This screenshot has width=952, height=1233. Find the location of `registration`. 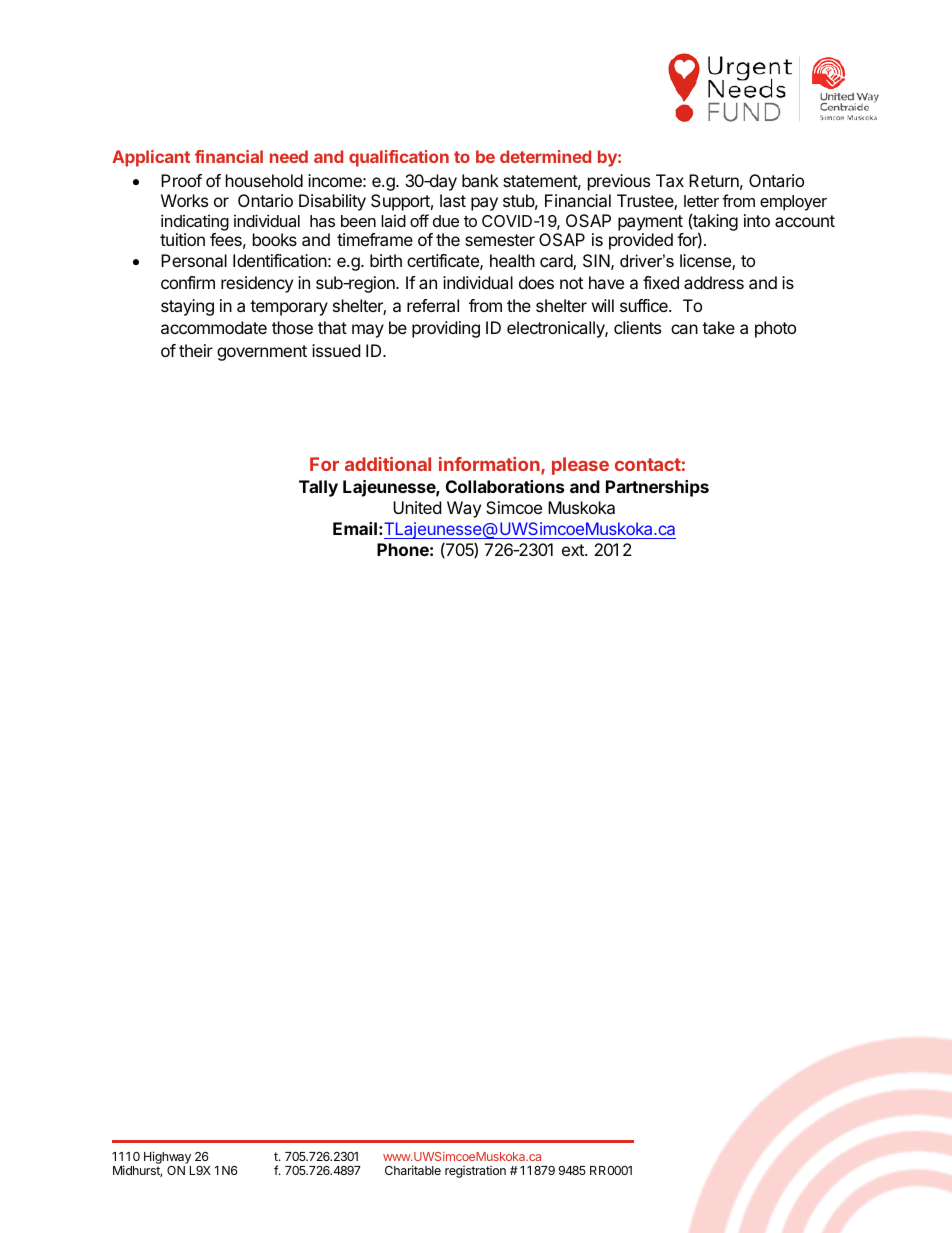

registration is located at coordinates (475, 1172).
